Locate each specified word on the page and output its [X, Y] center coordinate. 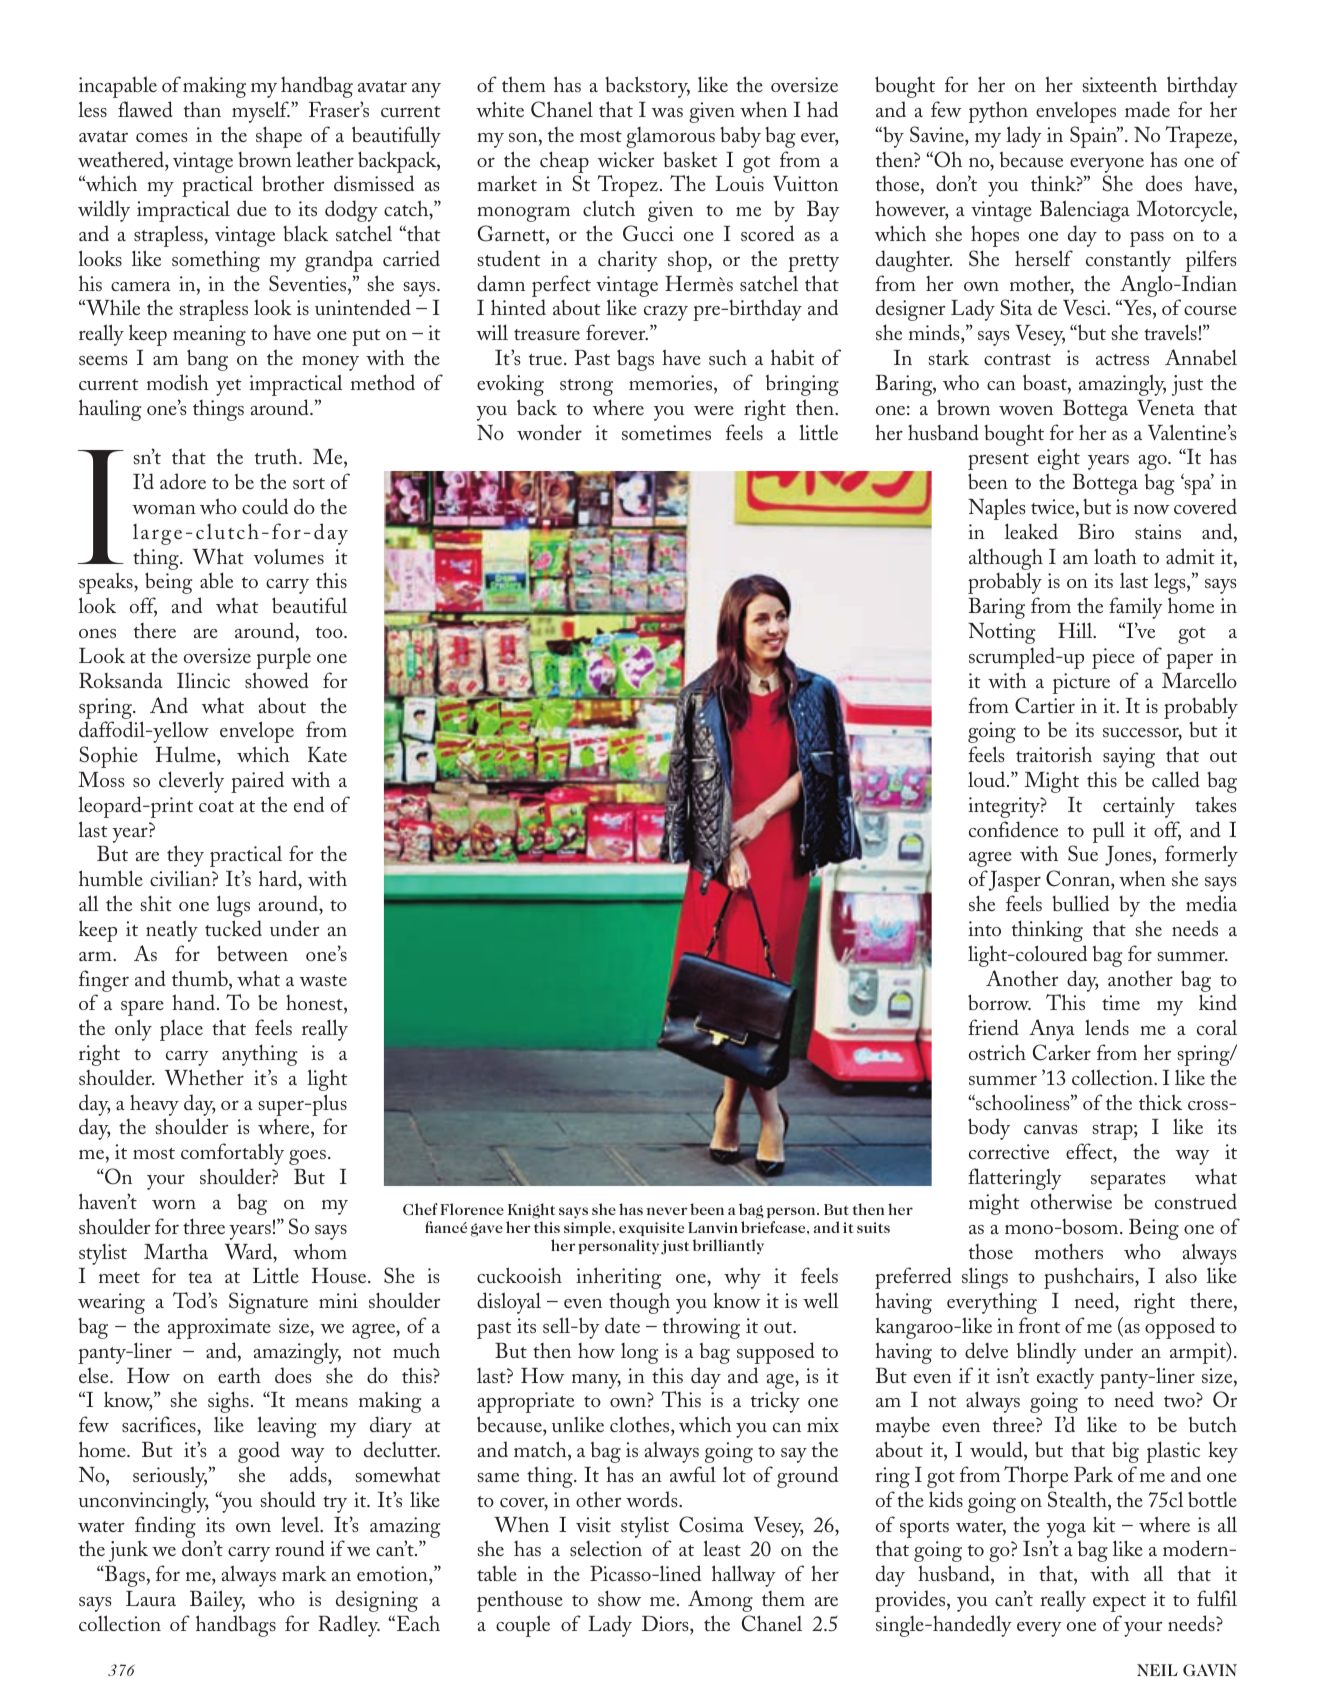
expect [1119, 1603]
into [984, 928]
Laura [151, 1598]
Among [720, 1601]
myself [261, 112]
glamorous [670, 137]
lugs [233, 906]
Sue [1083, 853]
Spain [1095, 137]
